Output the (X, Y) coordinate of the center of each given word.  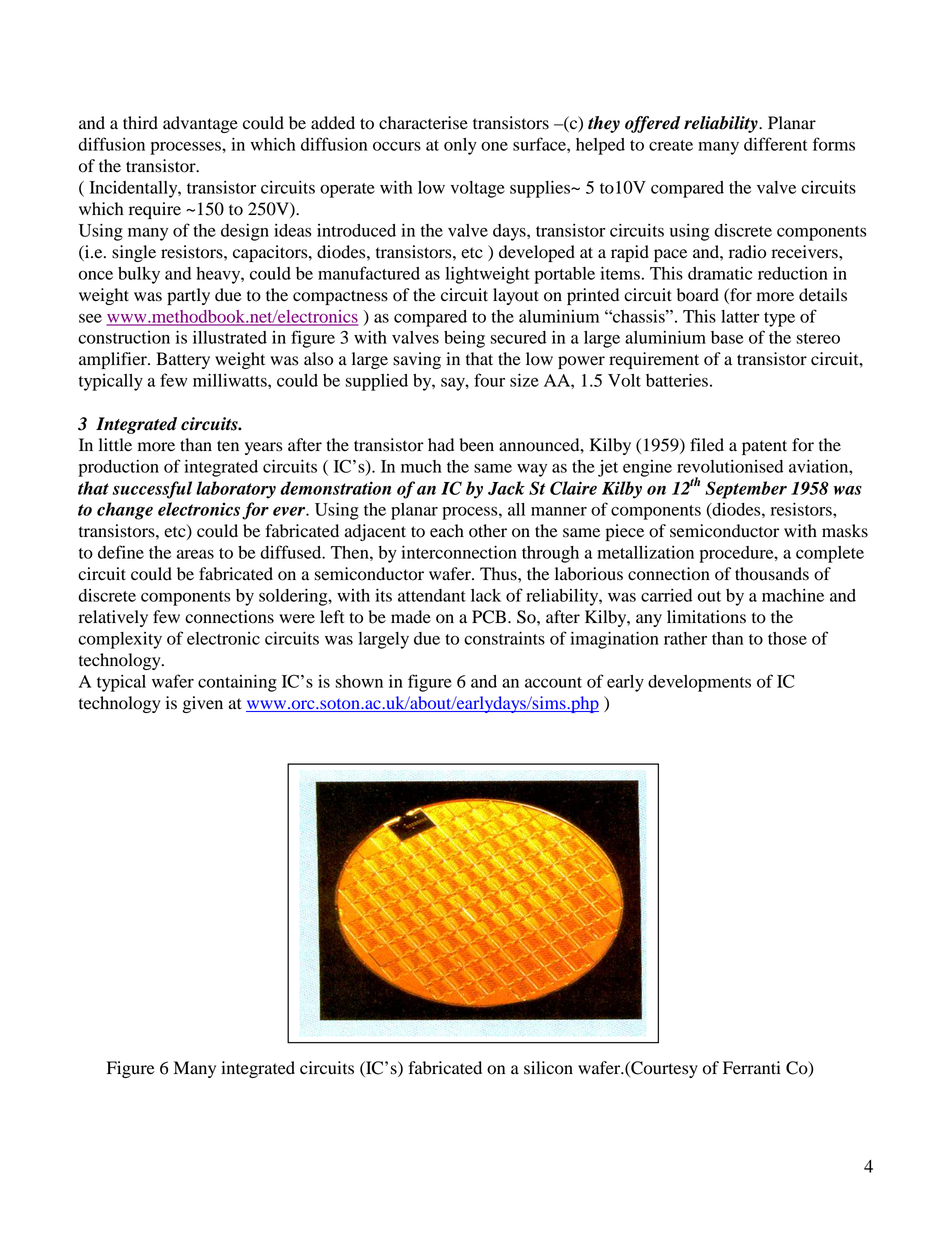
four (489, 380)
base (727, 337)
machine (793, 595)
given (203, 704)
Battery (183, 360)
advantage (200, 124)
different (776, 144)
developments (699, 683)
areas (195, 554)
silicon (548, 1068)
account (553, 682)
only (460, 146)
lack (486, 595)
